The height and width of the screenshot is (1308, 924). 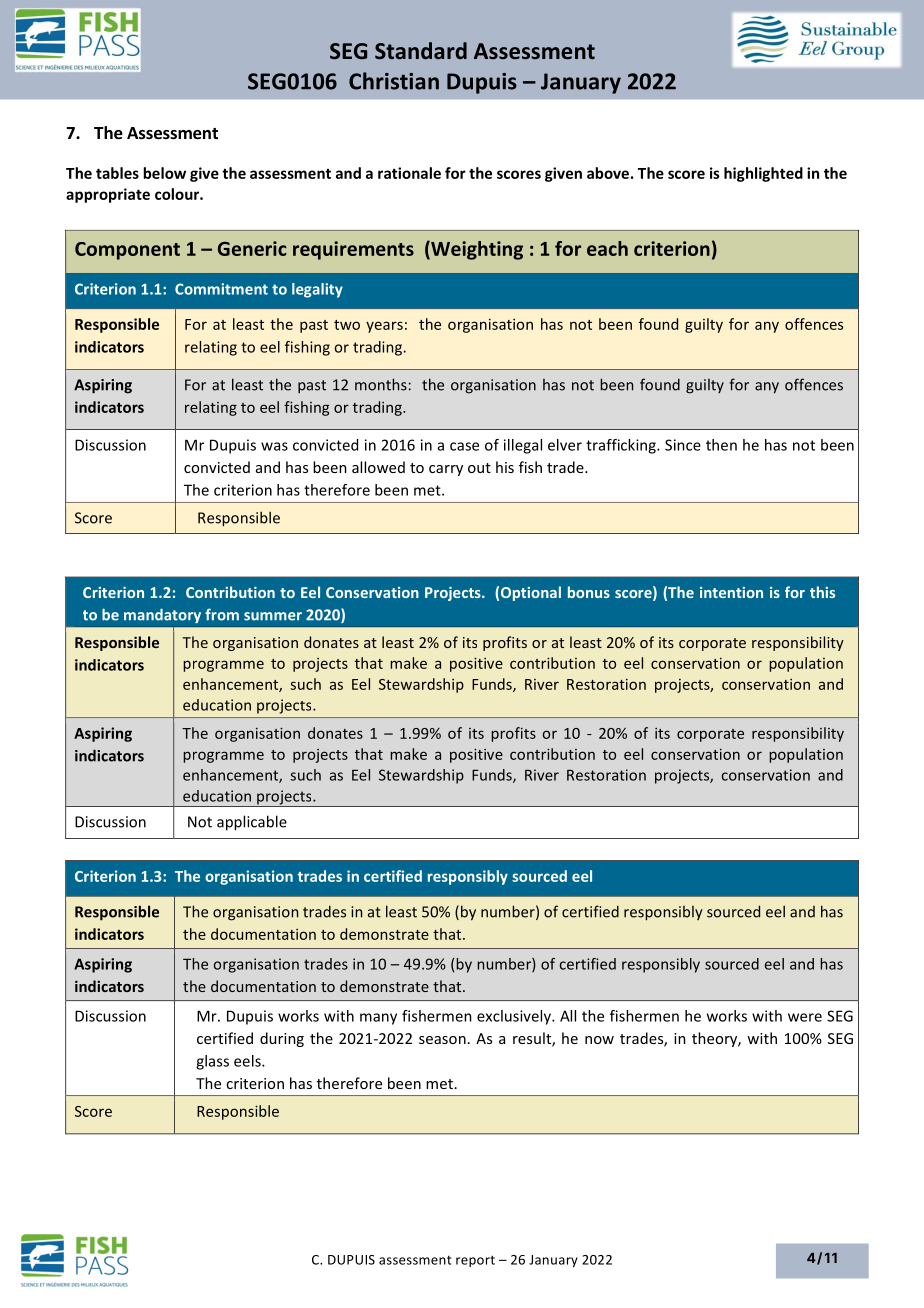 What do you see at coordinates (763, 174) in the screenshot?
I see `highlighted` at bounding box center [763, 174].
